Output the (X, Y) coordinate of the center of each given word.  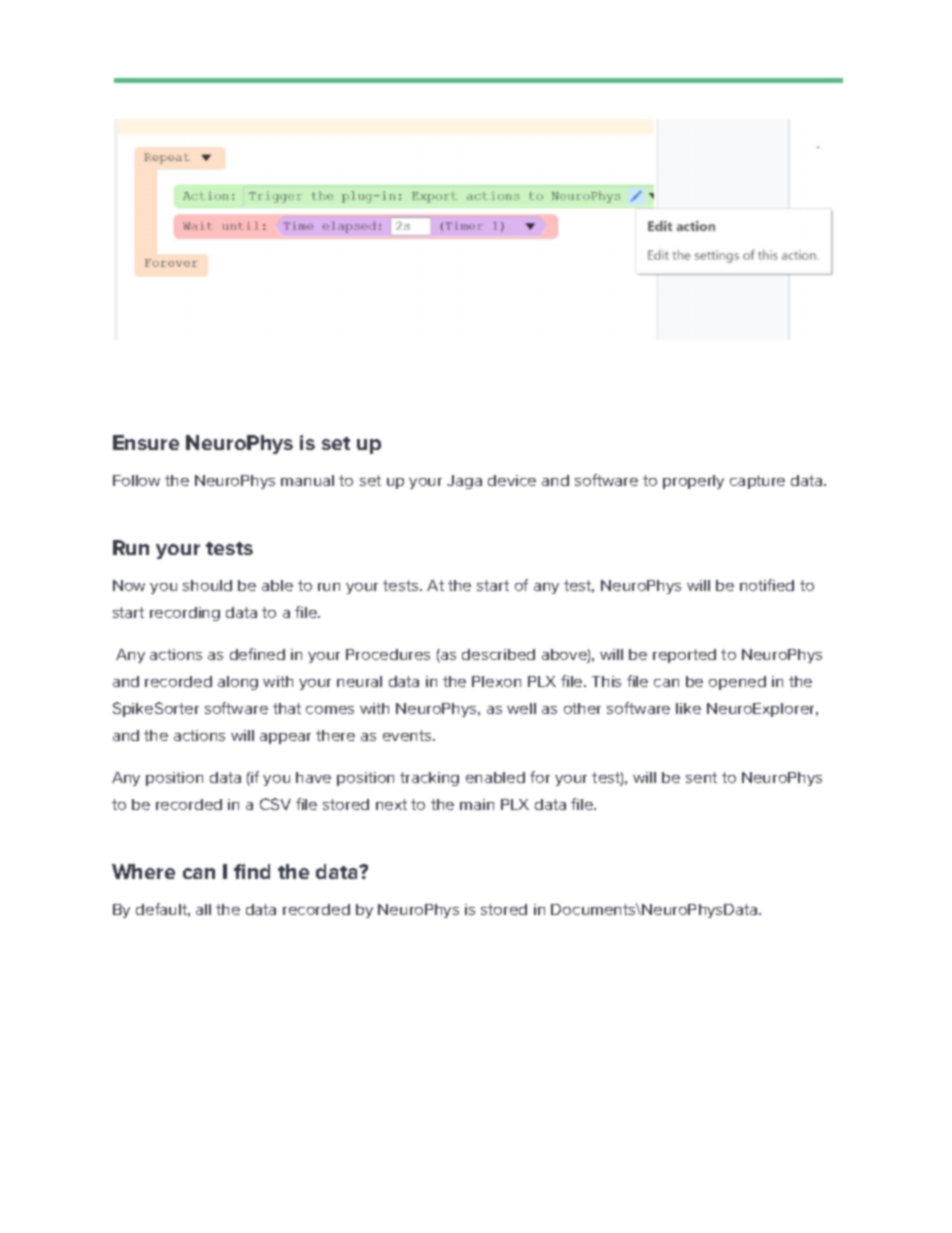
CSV (275, 804)
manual (307, 480)
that (287, 708)
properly (693, 482)
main (477, 804)
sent (701, 777)
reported (684, 656)
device (512, 480)
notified (767, 585)
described (498, 654)
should (207, 585)
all (203, 909)
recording (185, 614)
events (408, 735)
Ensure (146, 442)
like (688, 708)
